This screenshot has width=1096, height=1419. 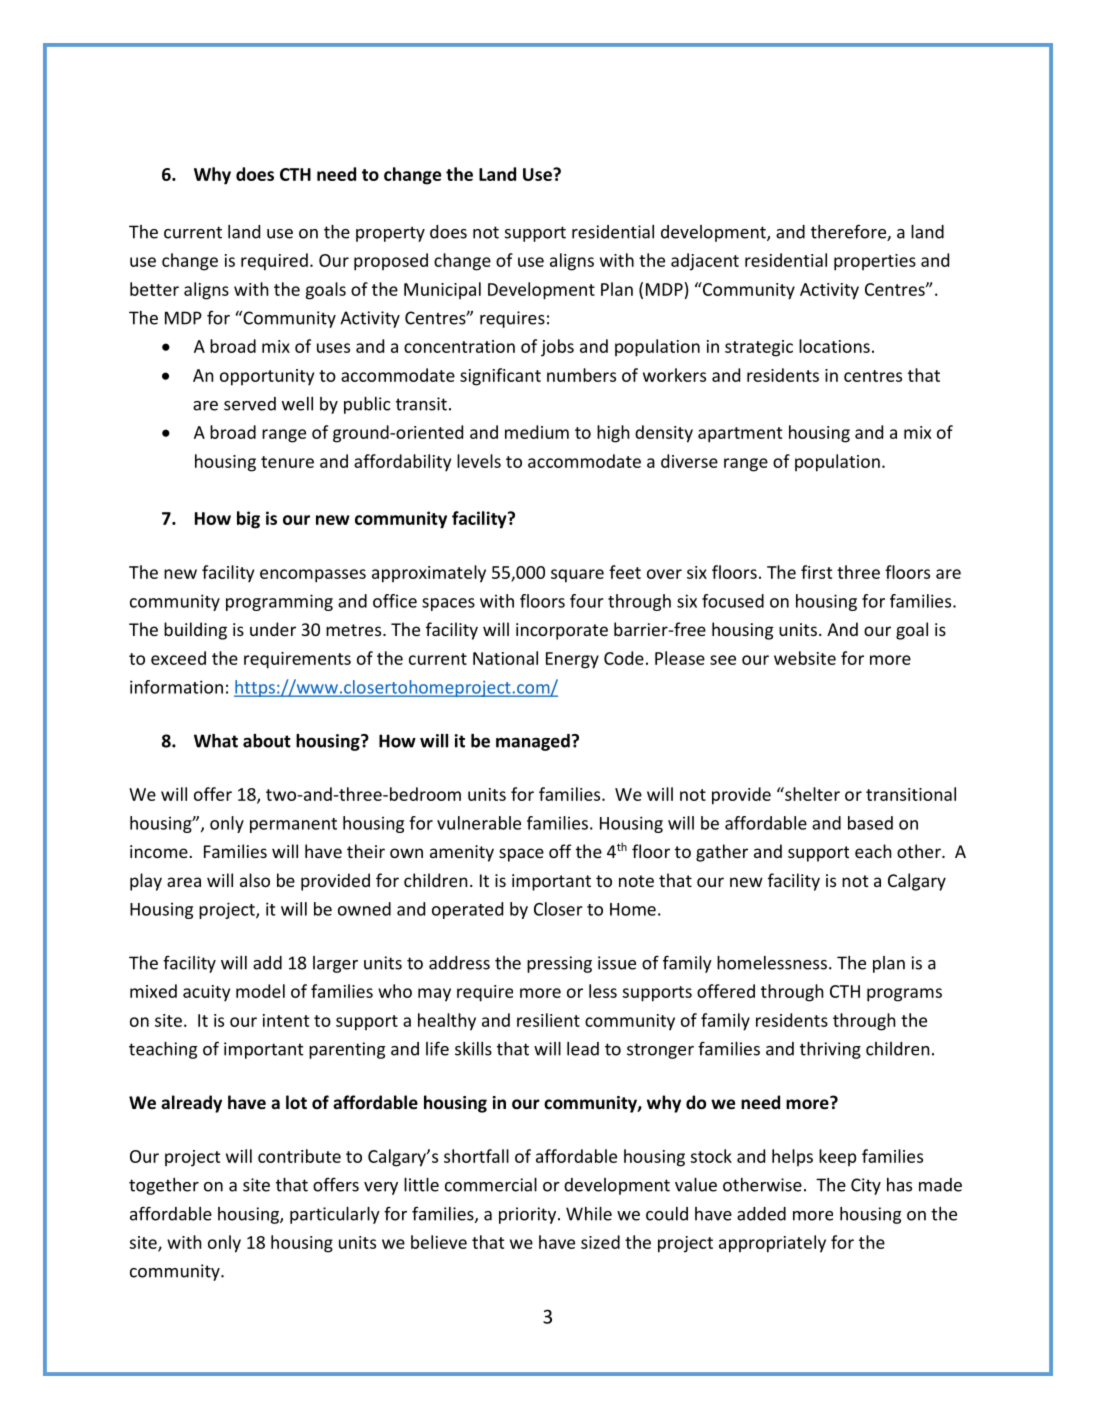 I want to click on better, so click(x=154, y=289).
